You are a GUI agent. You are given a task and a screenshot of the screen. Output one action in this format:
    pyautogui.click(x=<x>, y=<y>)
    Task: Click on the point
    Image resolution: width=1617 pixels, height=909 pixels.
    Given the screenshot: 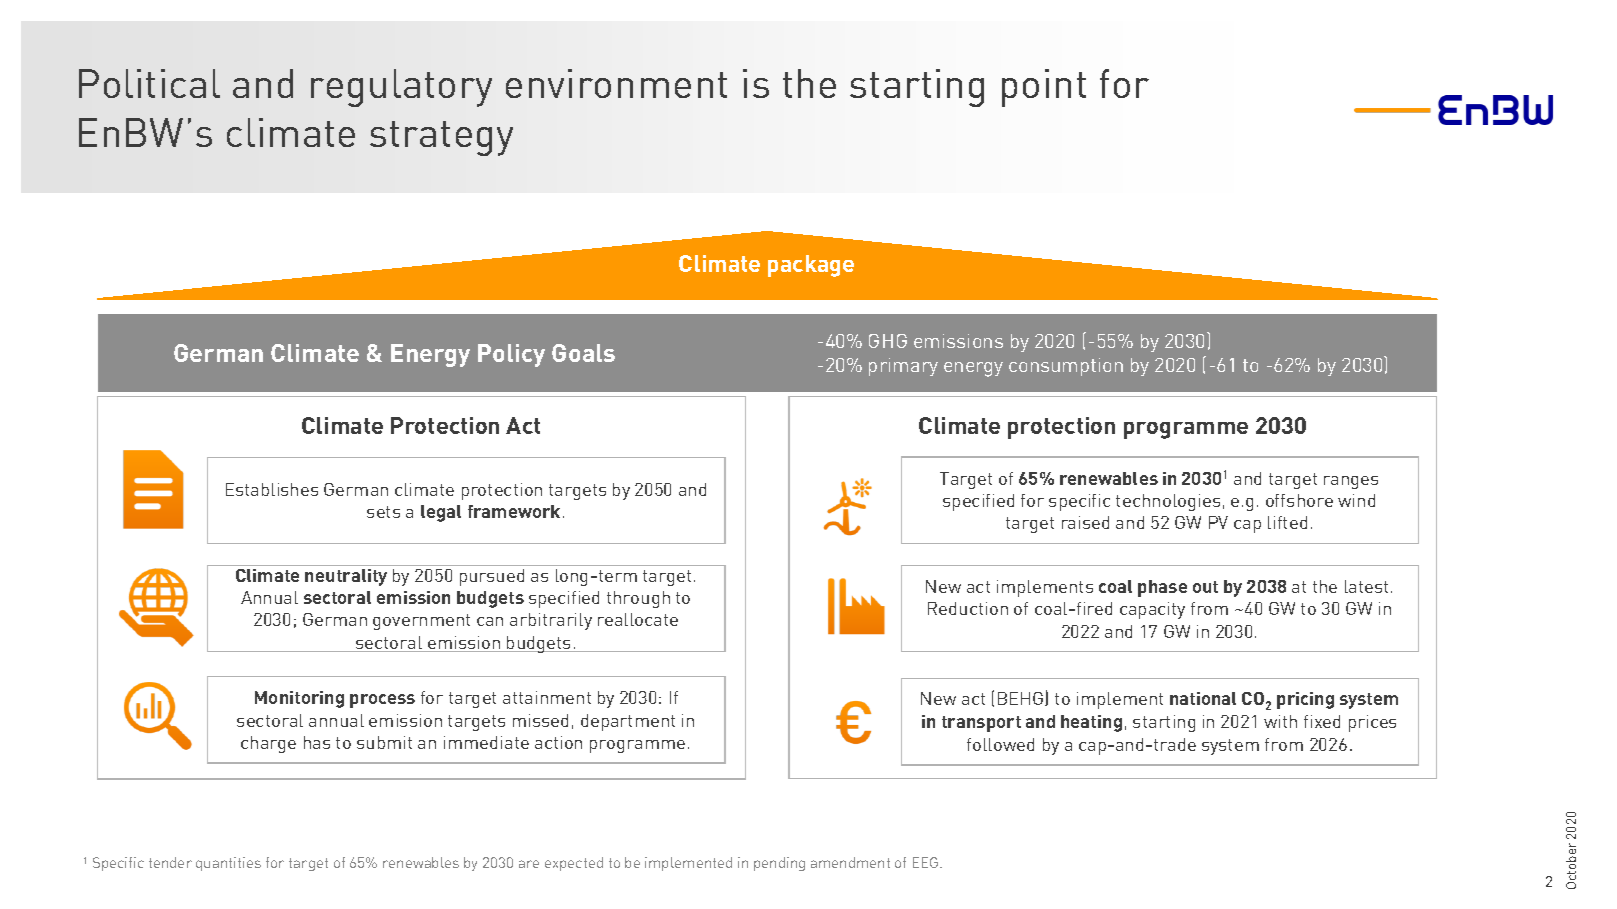 What is the action you would take?
    pyautogui.click(x=1044, y=88)
